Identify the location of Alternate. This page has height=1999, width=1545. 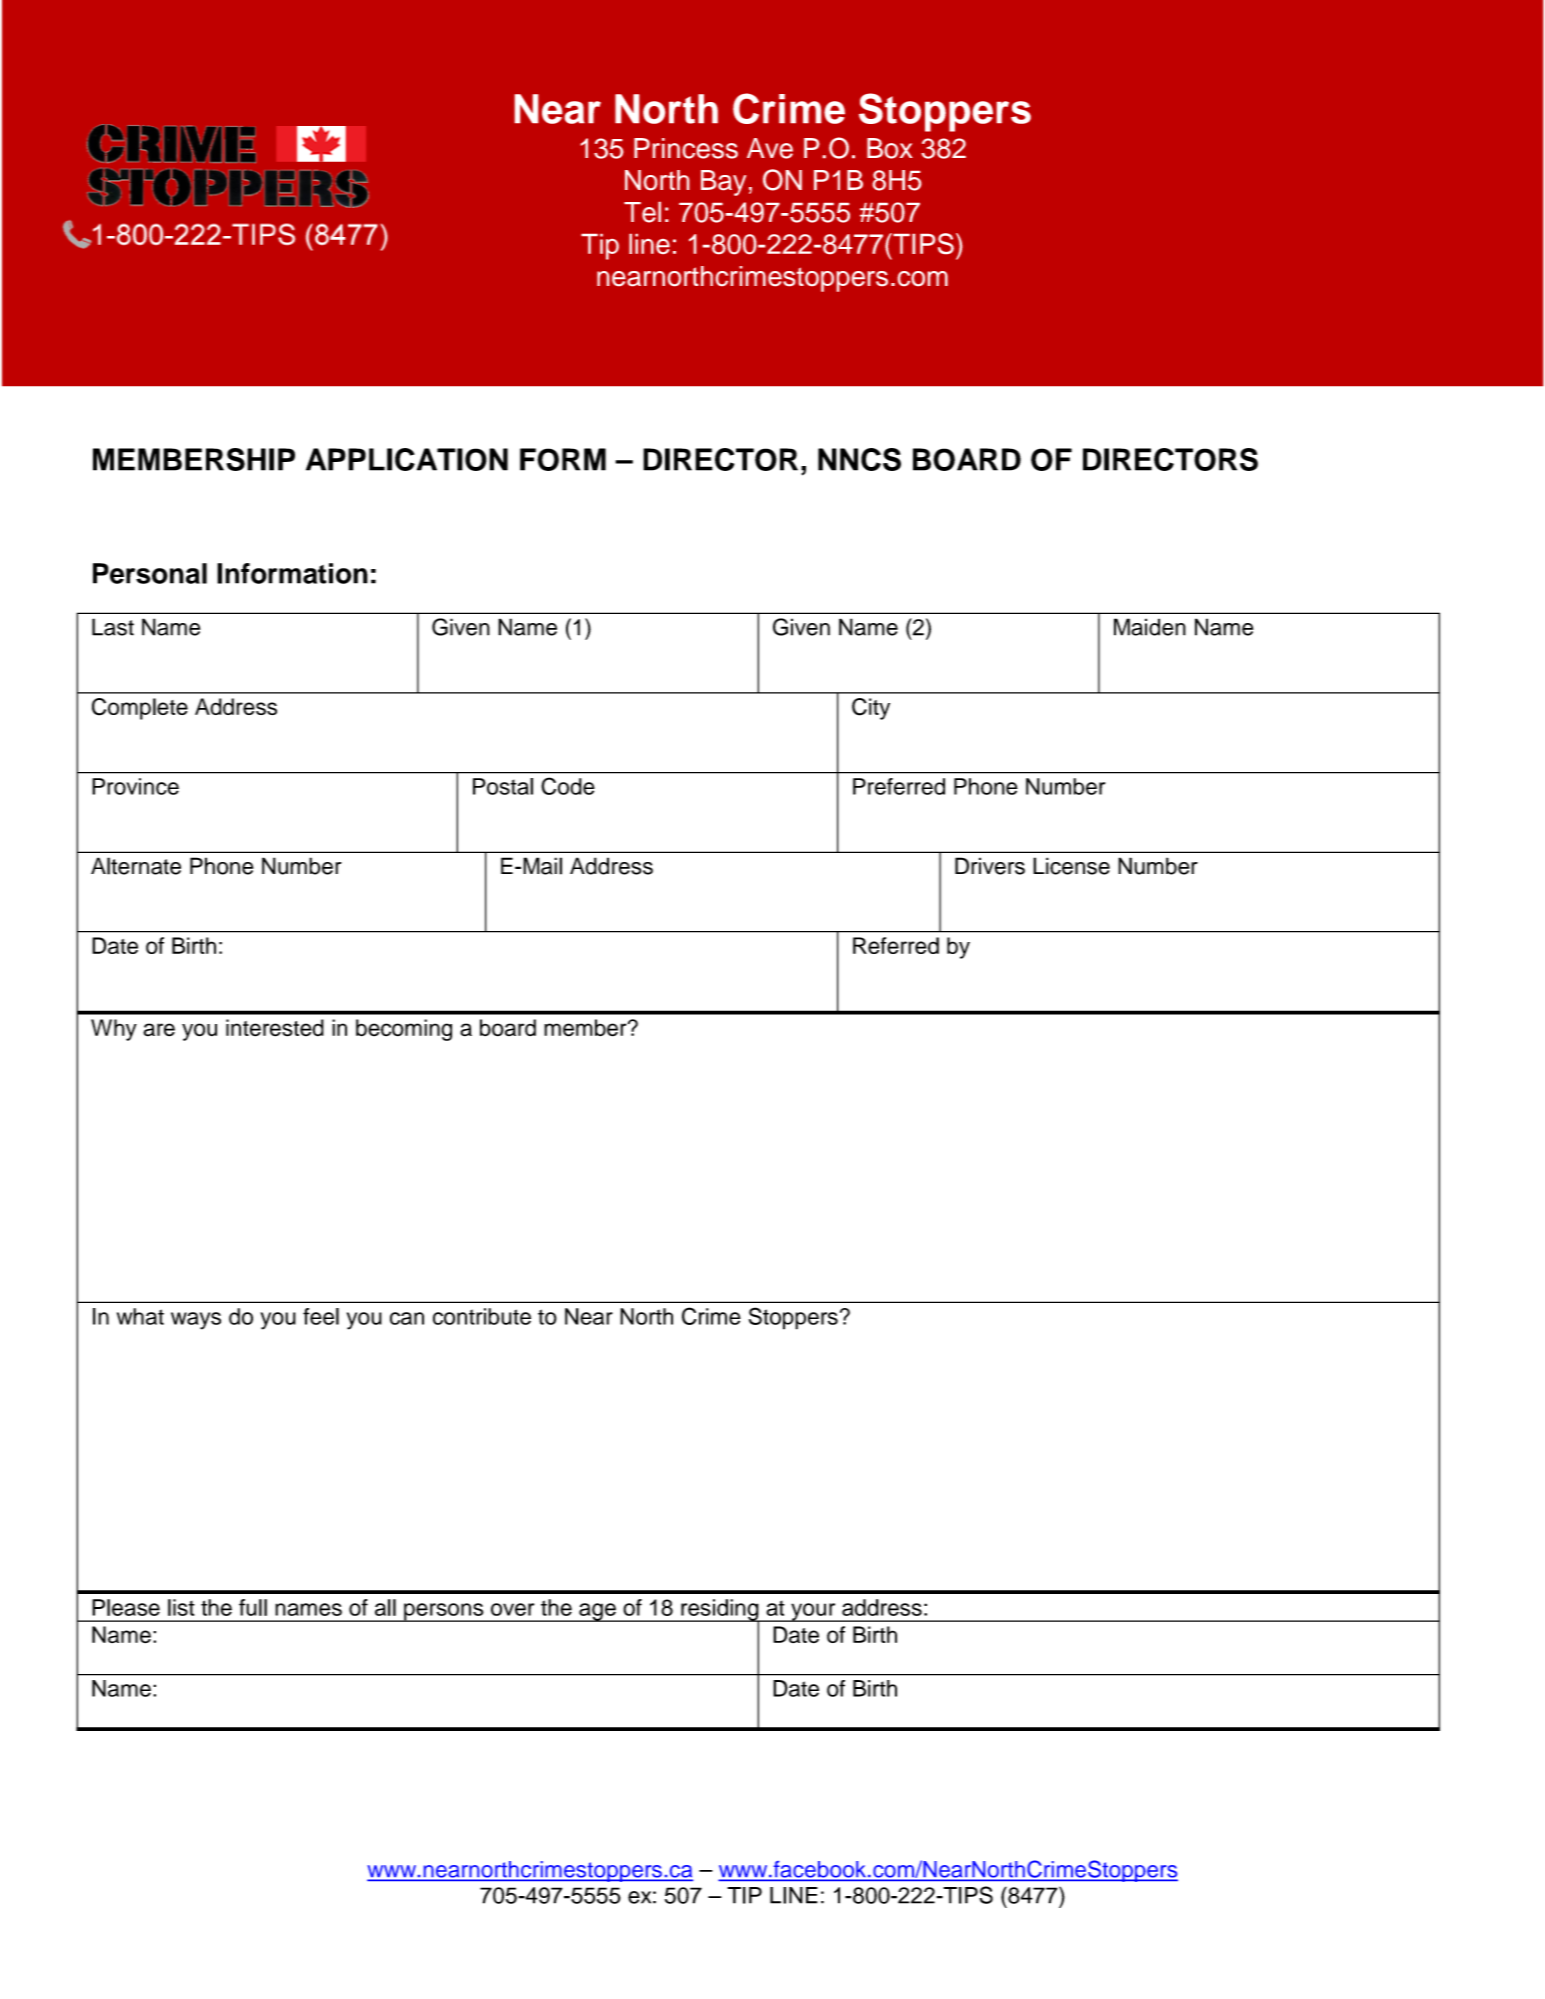
(136, 866).
